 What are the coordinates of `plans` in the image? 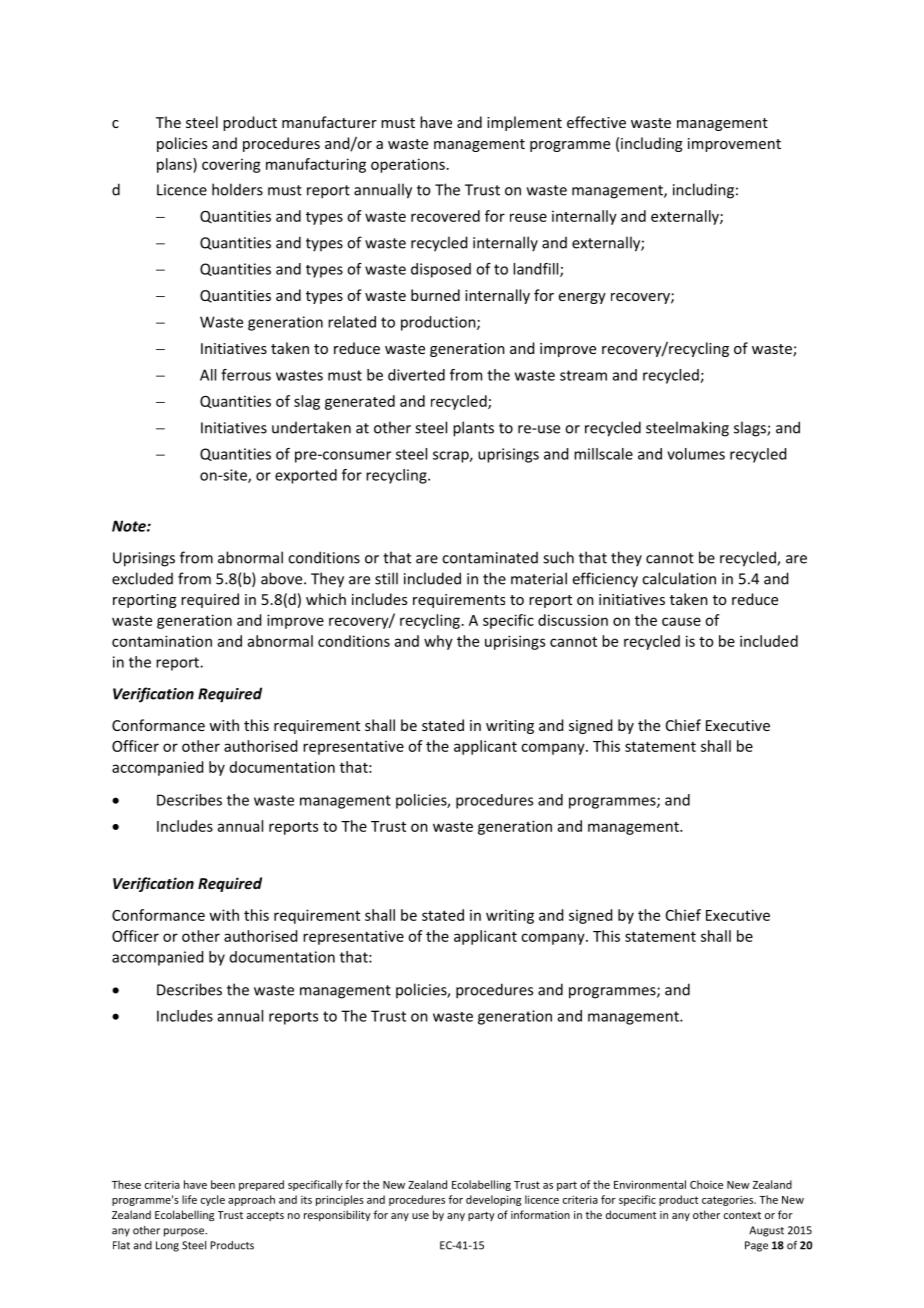 It's located at (175, 165).
